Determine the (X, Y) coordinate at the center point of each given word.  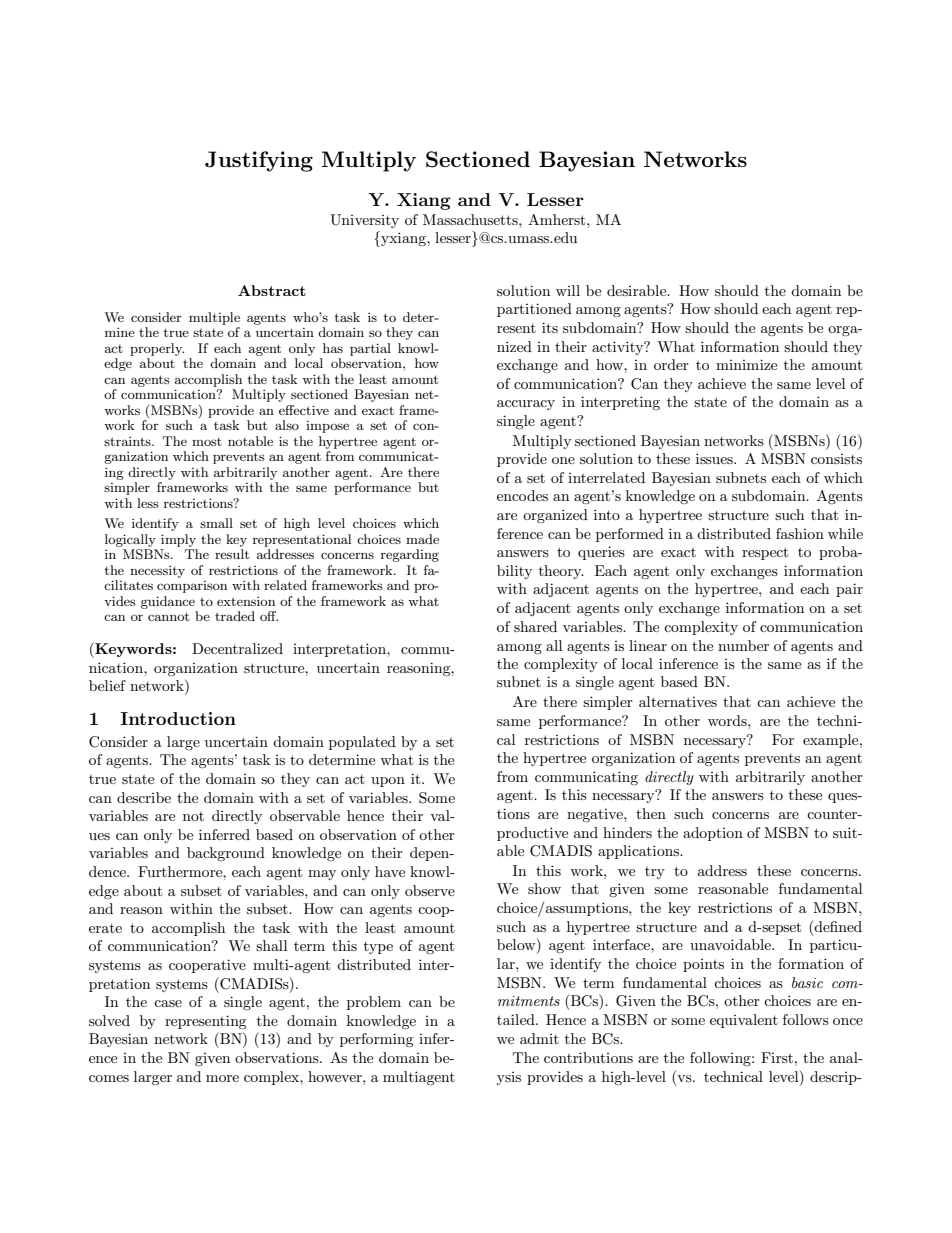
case (168, 1003)
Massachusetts (471, 219)
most (207, 442)
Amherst (558, 219)
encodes (522, 495)
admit (539, 1038)
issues (715, 458)
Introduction (178, 718)
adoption (713, 834)
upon (388, 782)
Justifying (259, 161)
